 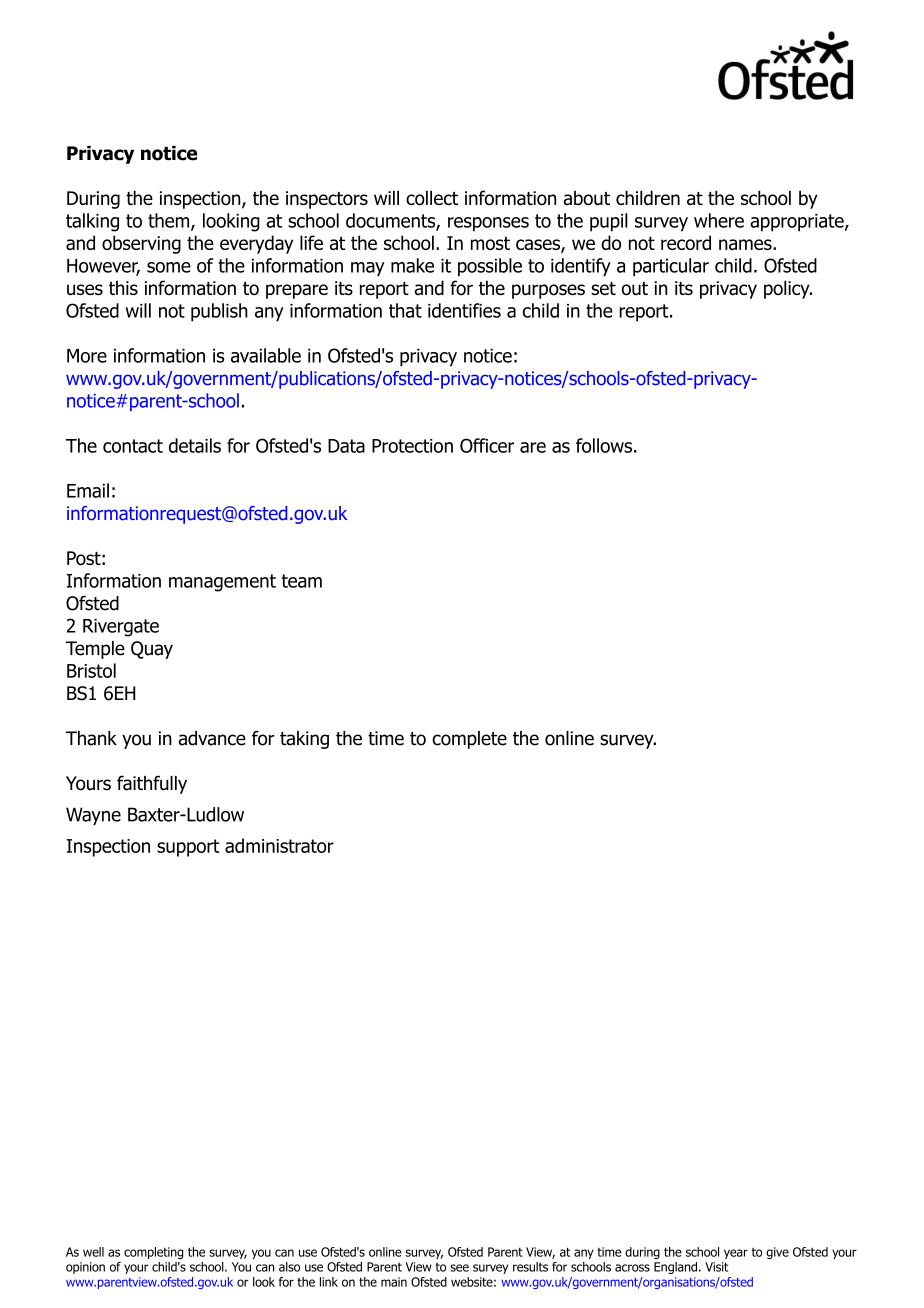 I want to click on Visit, so click(x=716, y=1267).
